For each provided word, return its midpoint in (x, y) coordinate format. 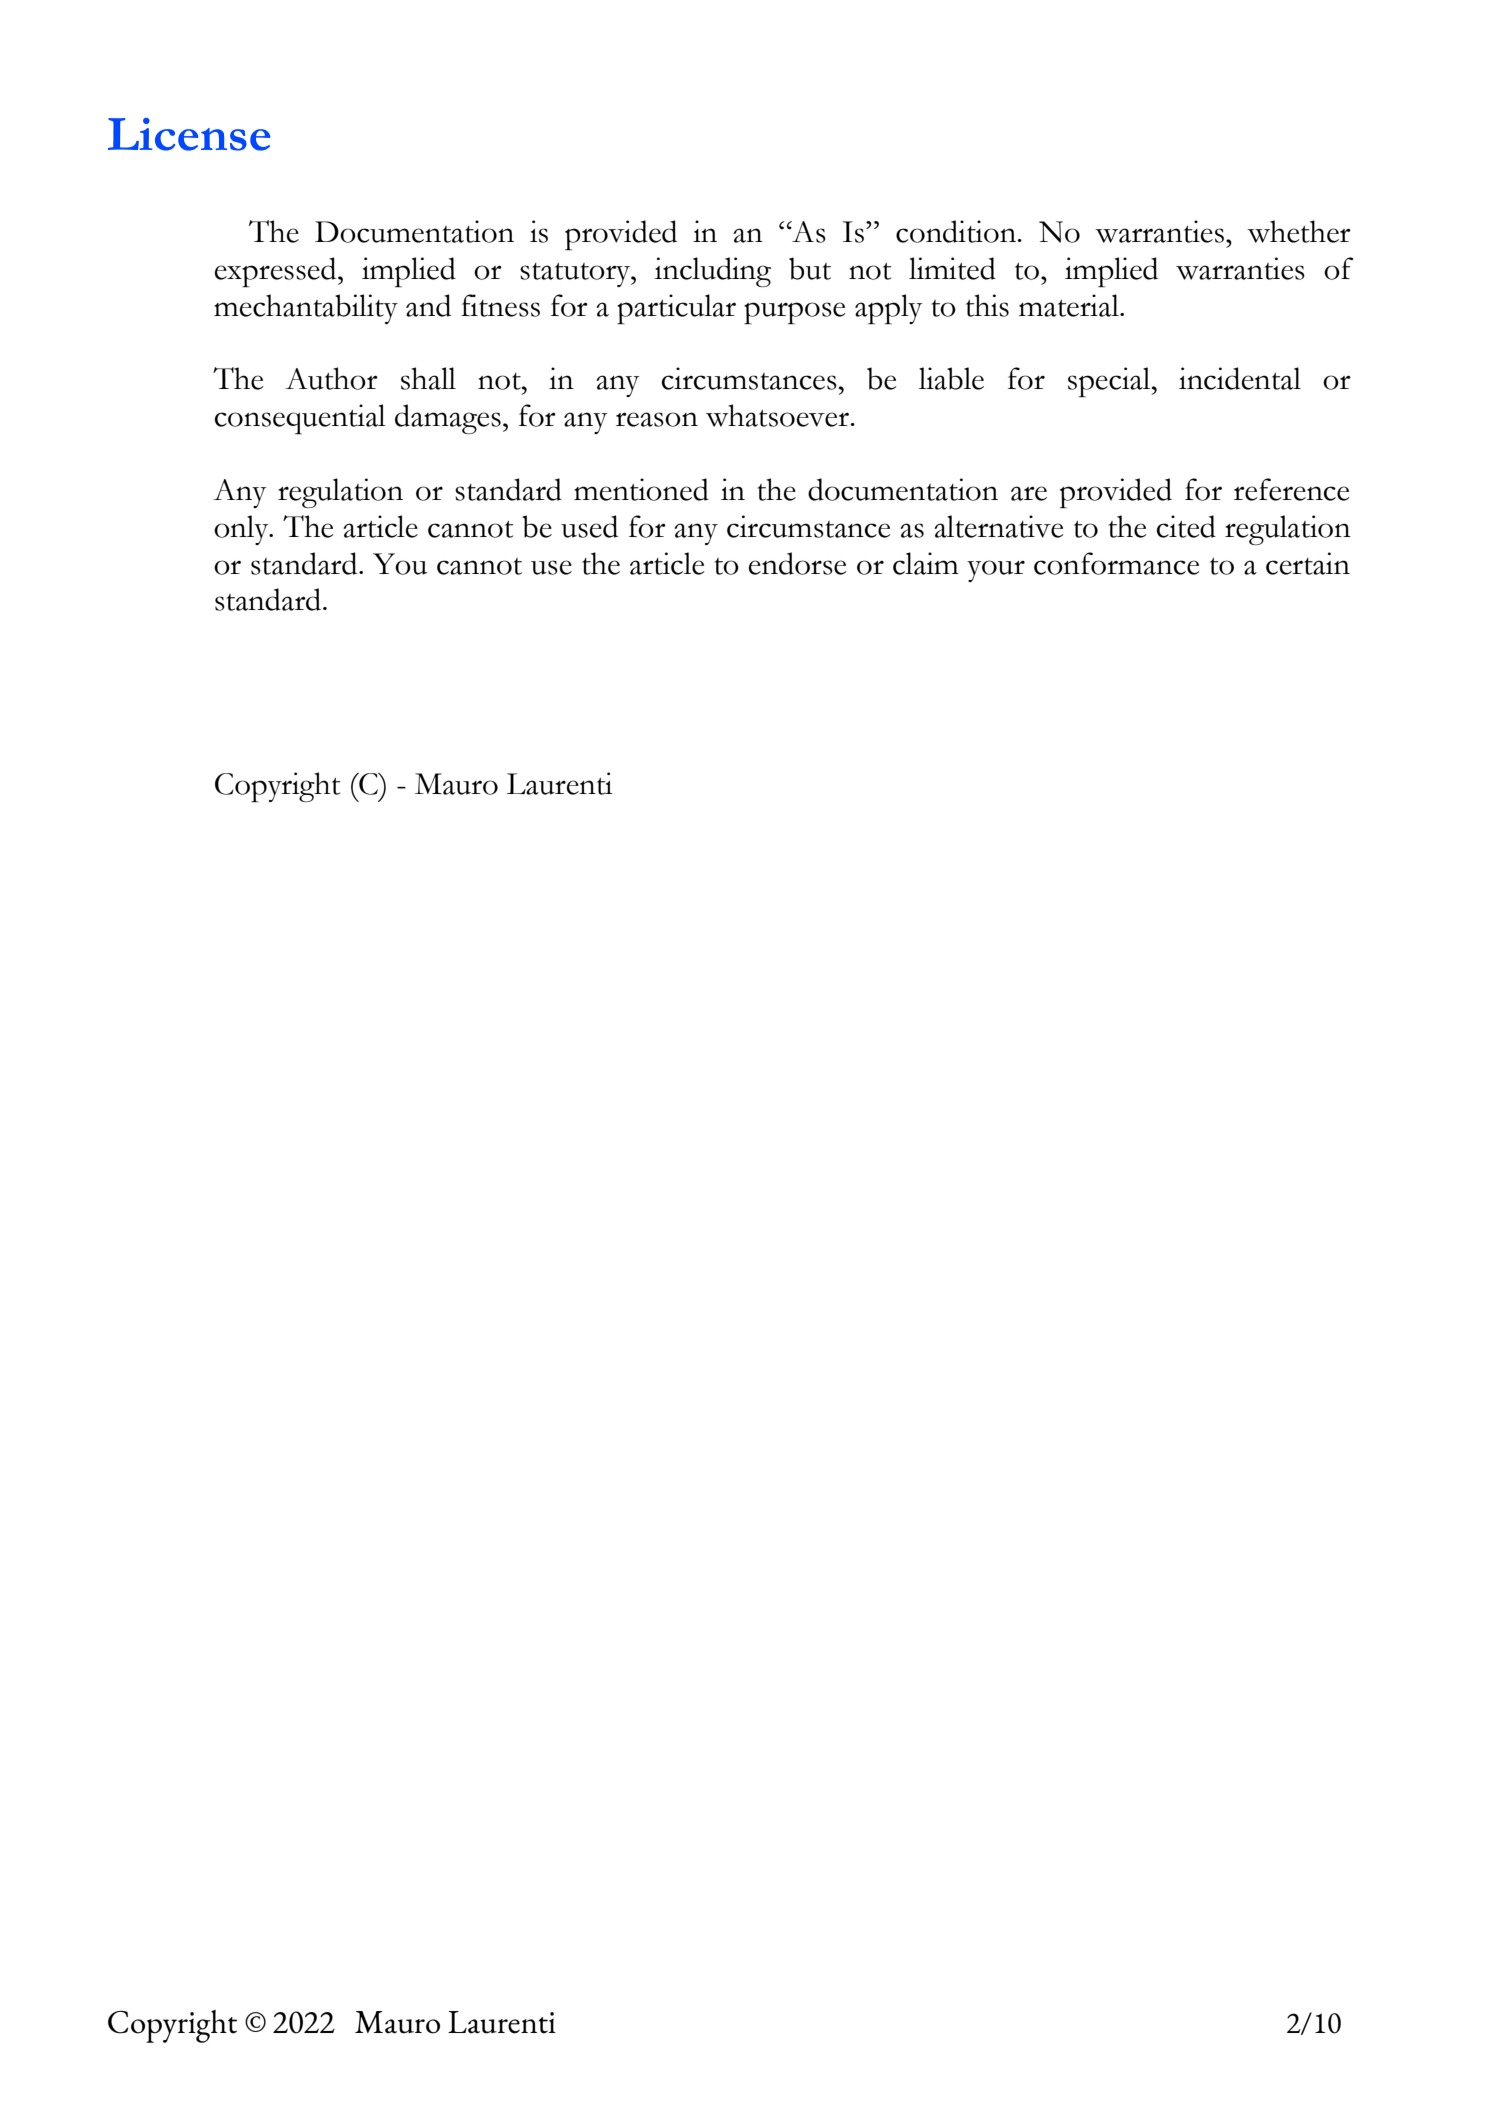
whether (1299, 231)
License (189, 134)
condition (957, 231)
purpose (795, 313)
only (242, 530)
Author (331, 378)
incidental (1240, 378)
